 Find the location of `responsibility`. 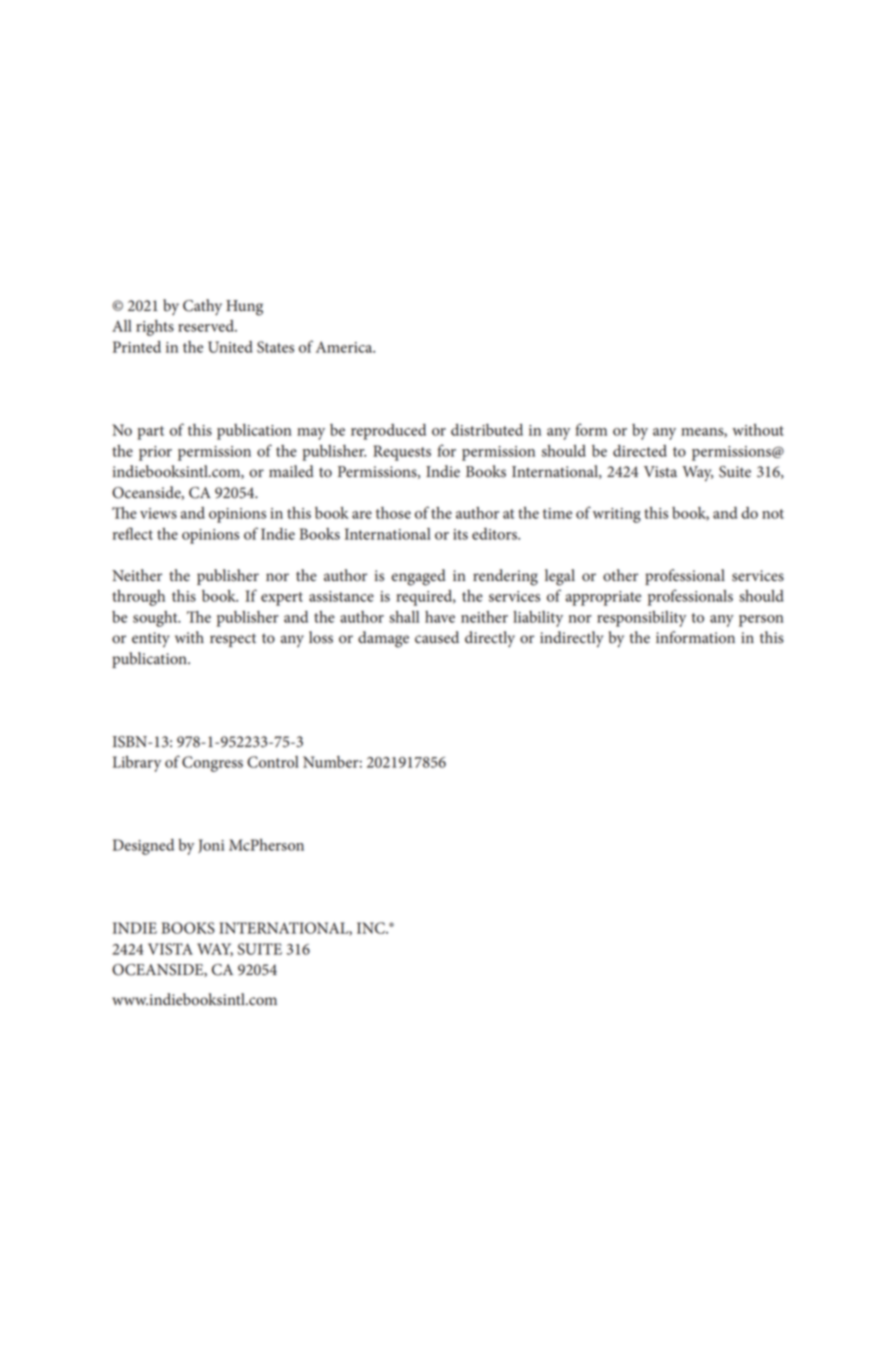

responsibility is located at coordinates (641, 619).
